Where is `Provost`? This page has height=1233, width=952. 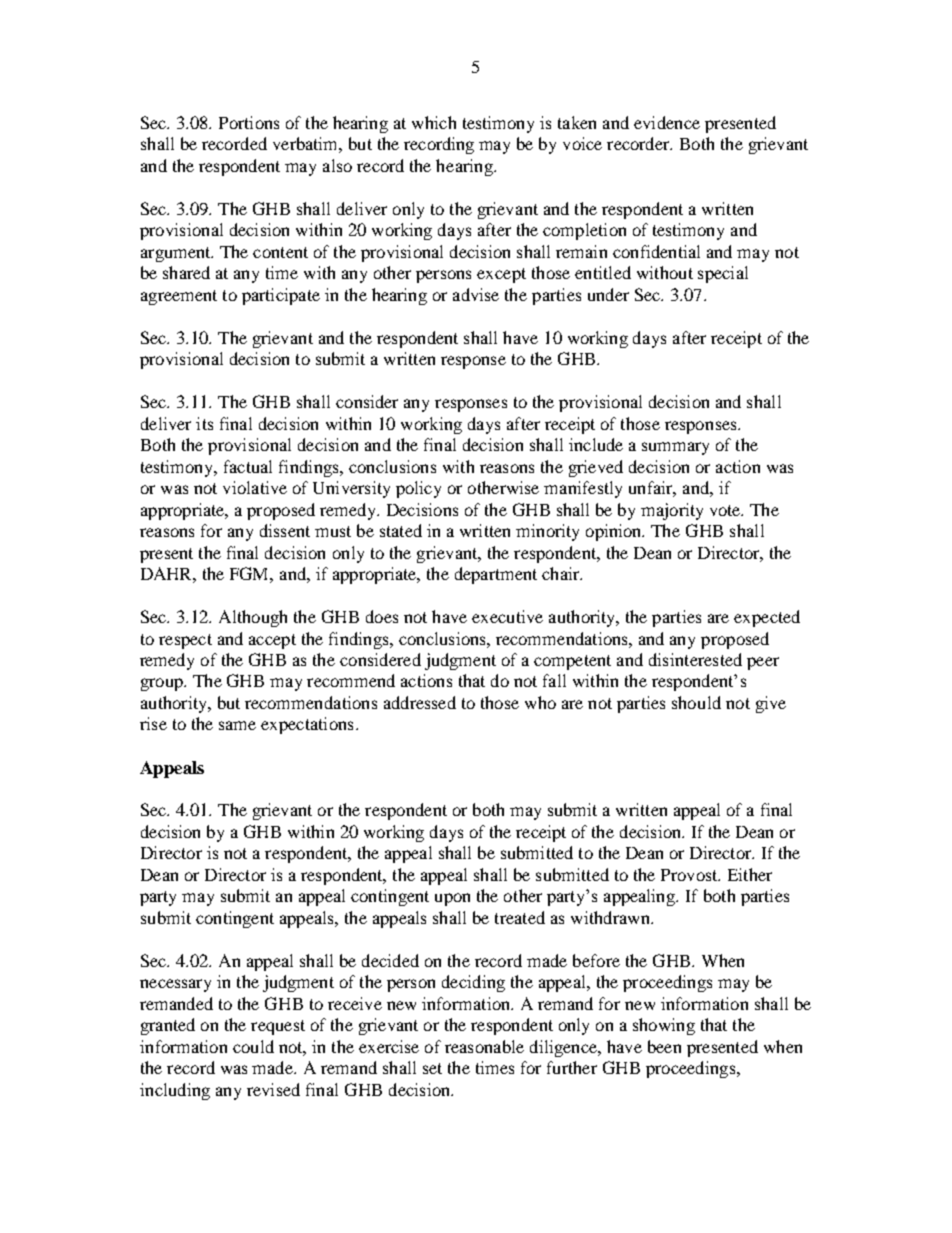
Provost is located at coordinates (690, 875).
